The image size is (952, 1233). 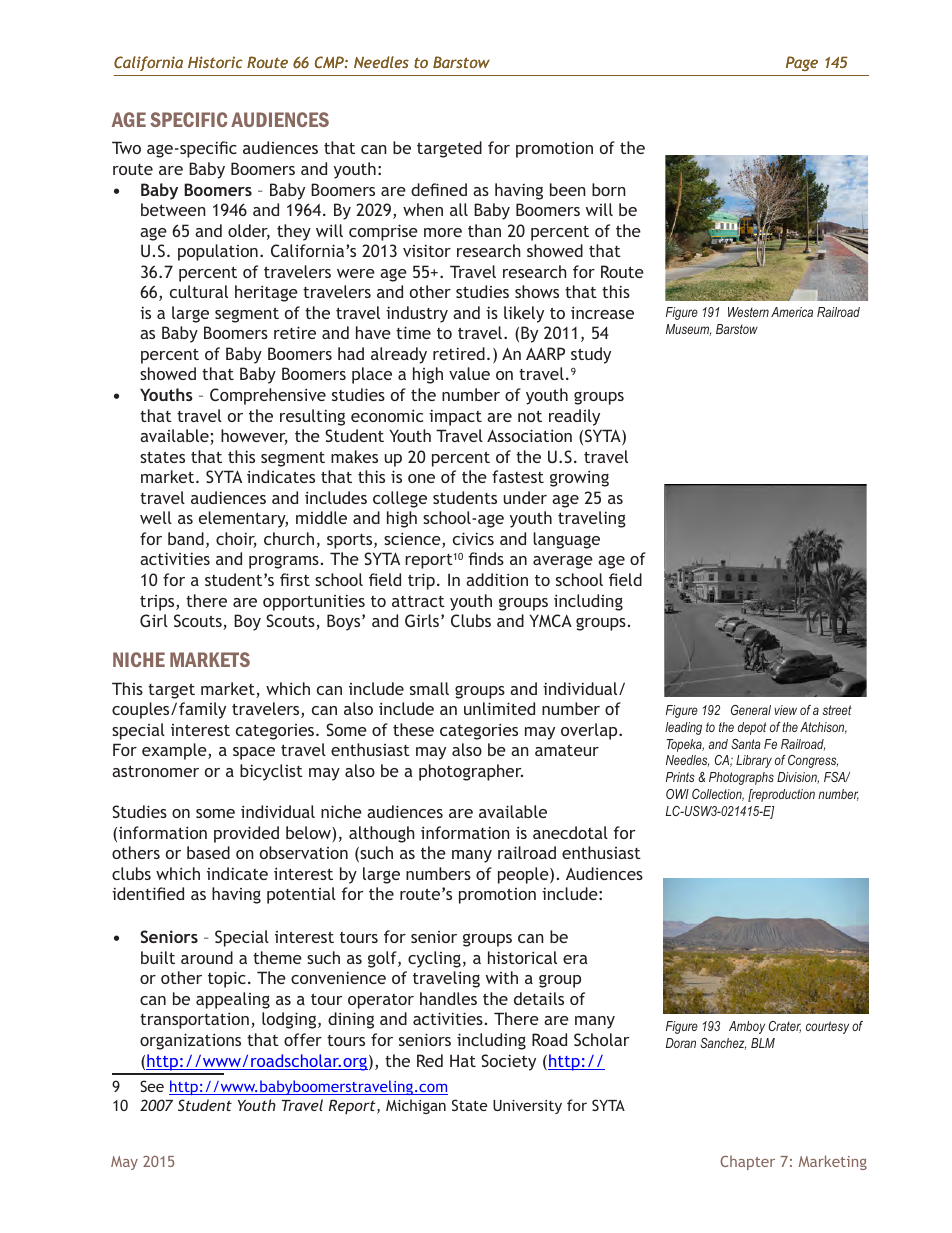 I want to click on based, so click(x=208, y=852).
